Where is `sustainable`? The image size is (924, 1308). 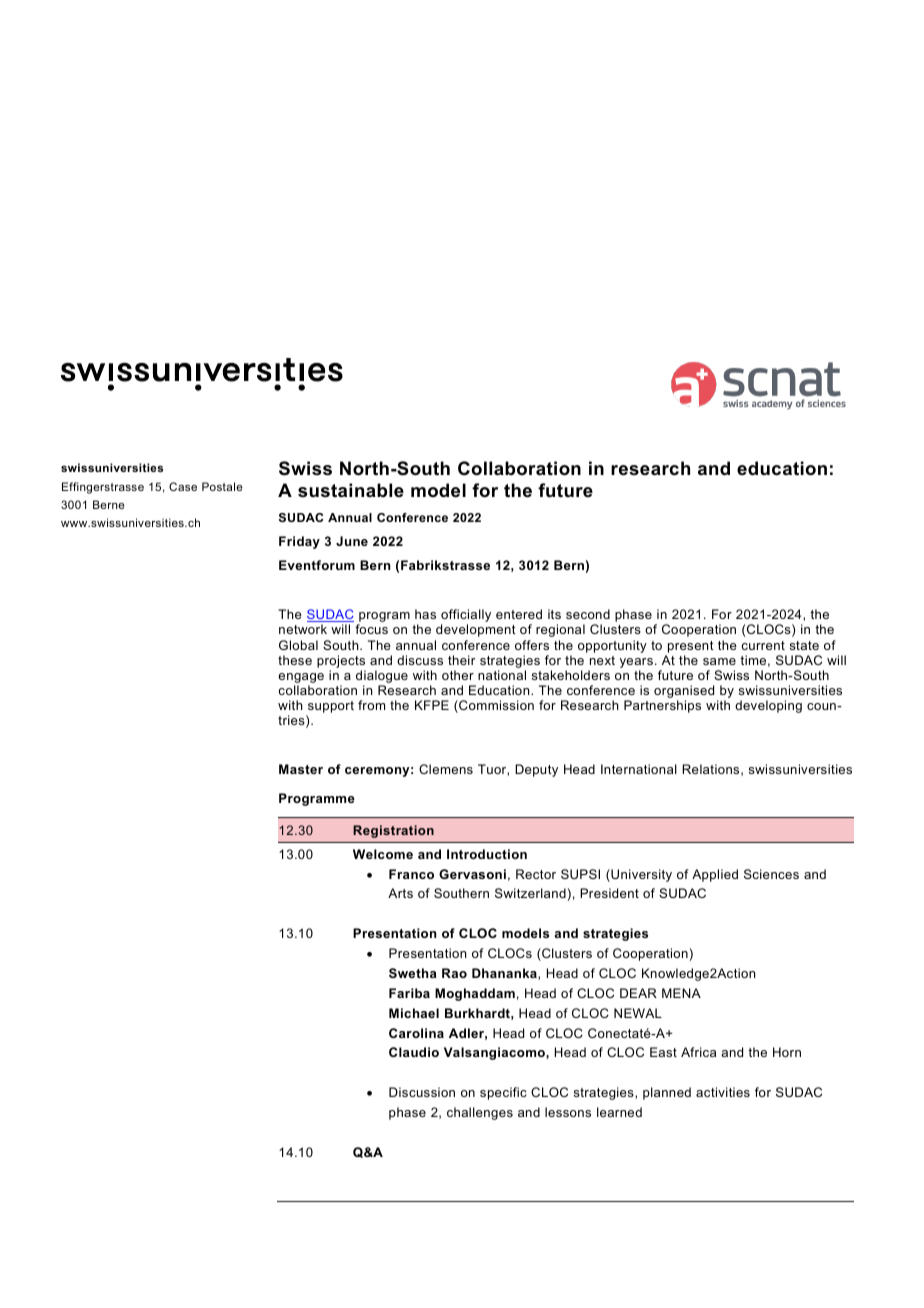
sustainable is located at coordinates (351, 490).
